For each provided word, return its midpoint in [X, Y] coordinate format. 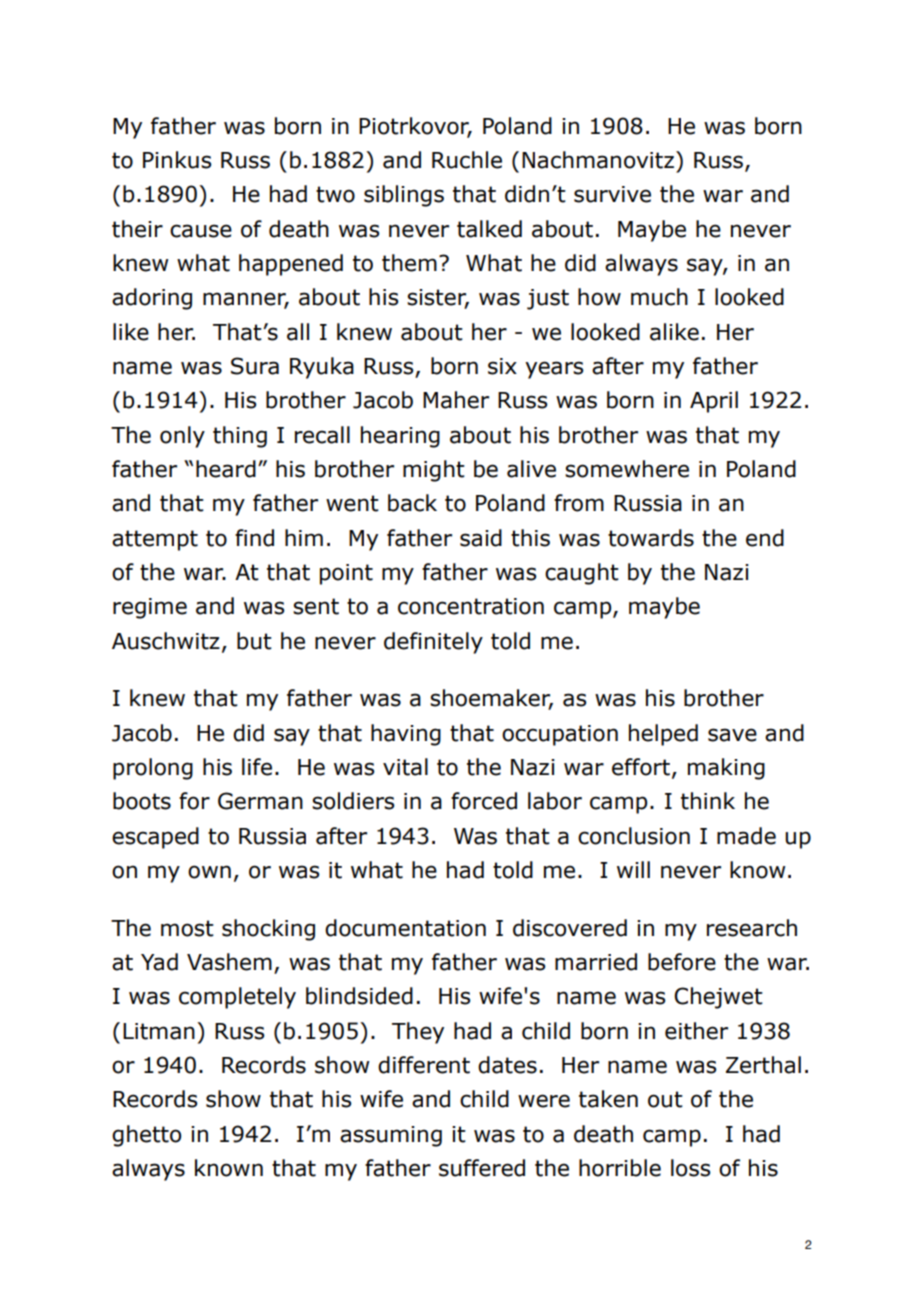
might [434, 471]
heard [226, 469]
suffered [482, 1168]
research [752, 928]
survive [612, 194]
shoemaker [491, 699]
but [254, 641]
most [187, 928]
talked [489, 229]
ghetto [146, 1136]
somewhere [627, 469]
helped [663, 735]
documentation [405, 928]
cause [201, 231]
